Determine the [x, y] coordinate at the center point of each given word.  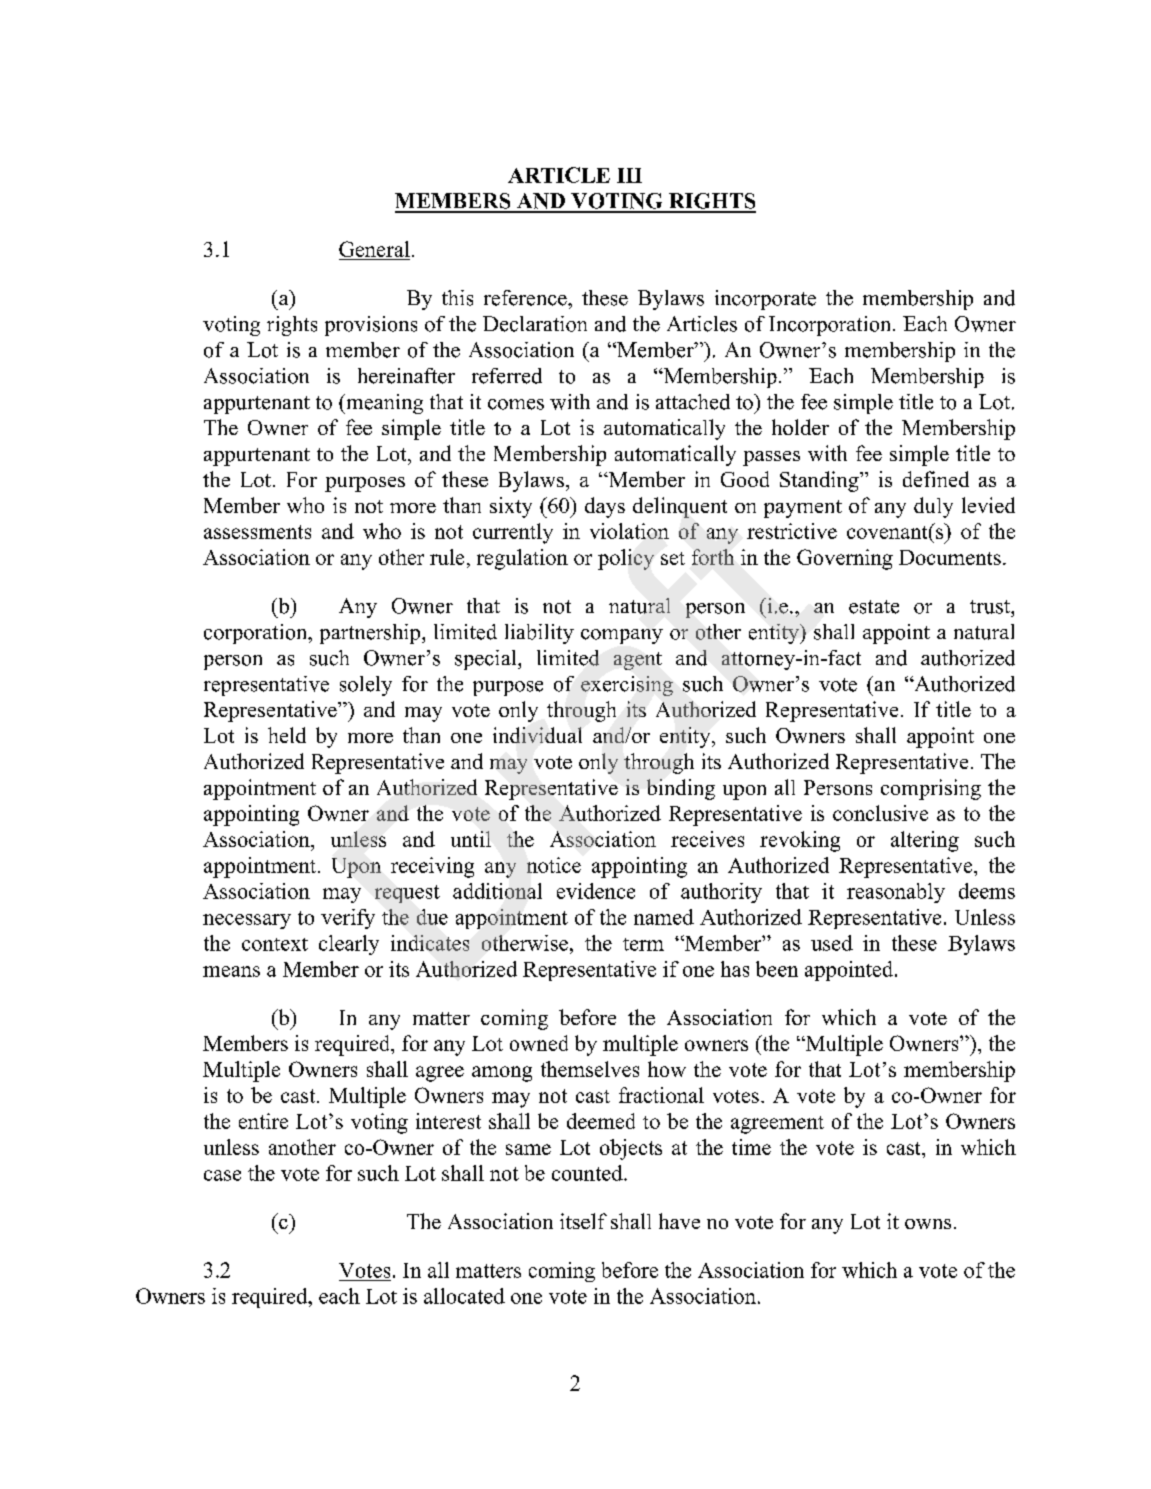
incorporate [765, 300]
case [222, 1175]
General [374, 250]
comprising [931, 789]
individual [537, 735]
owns [928, 1224]
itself [583, 1221]
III [629, 175]
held [287, 735]
